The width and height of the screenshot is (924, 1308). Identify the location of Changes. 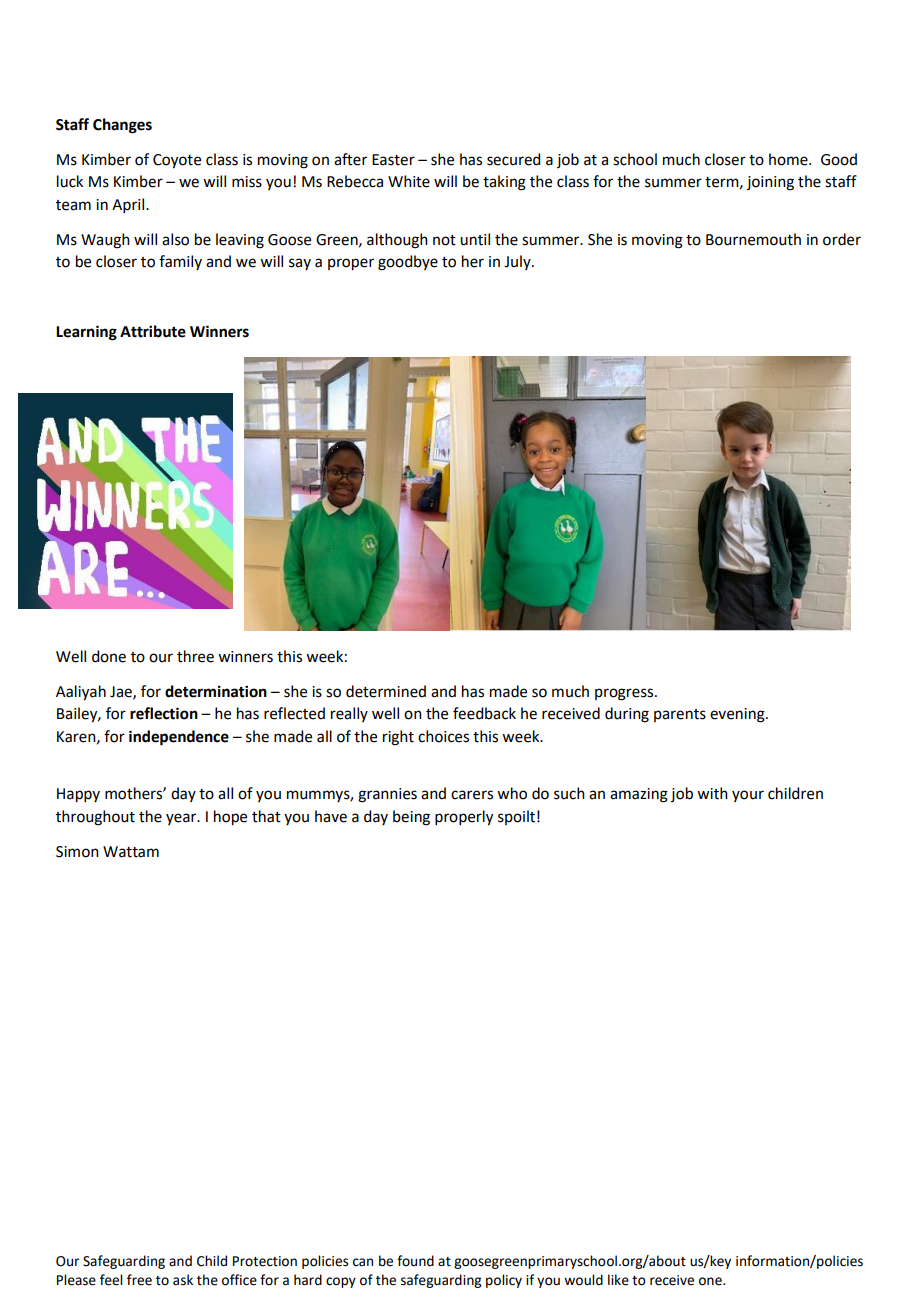
(122, 126).
